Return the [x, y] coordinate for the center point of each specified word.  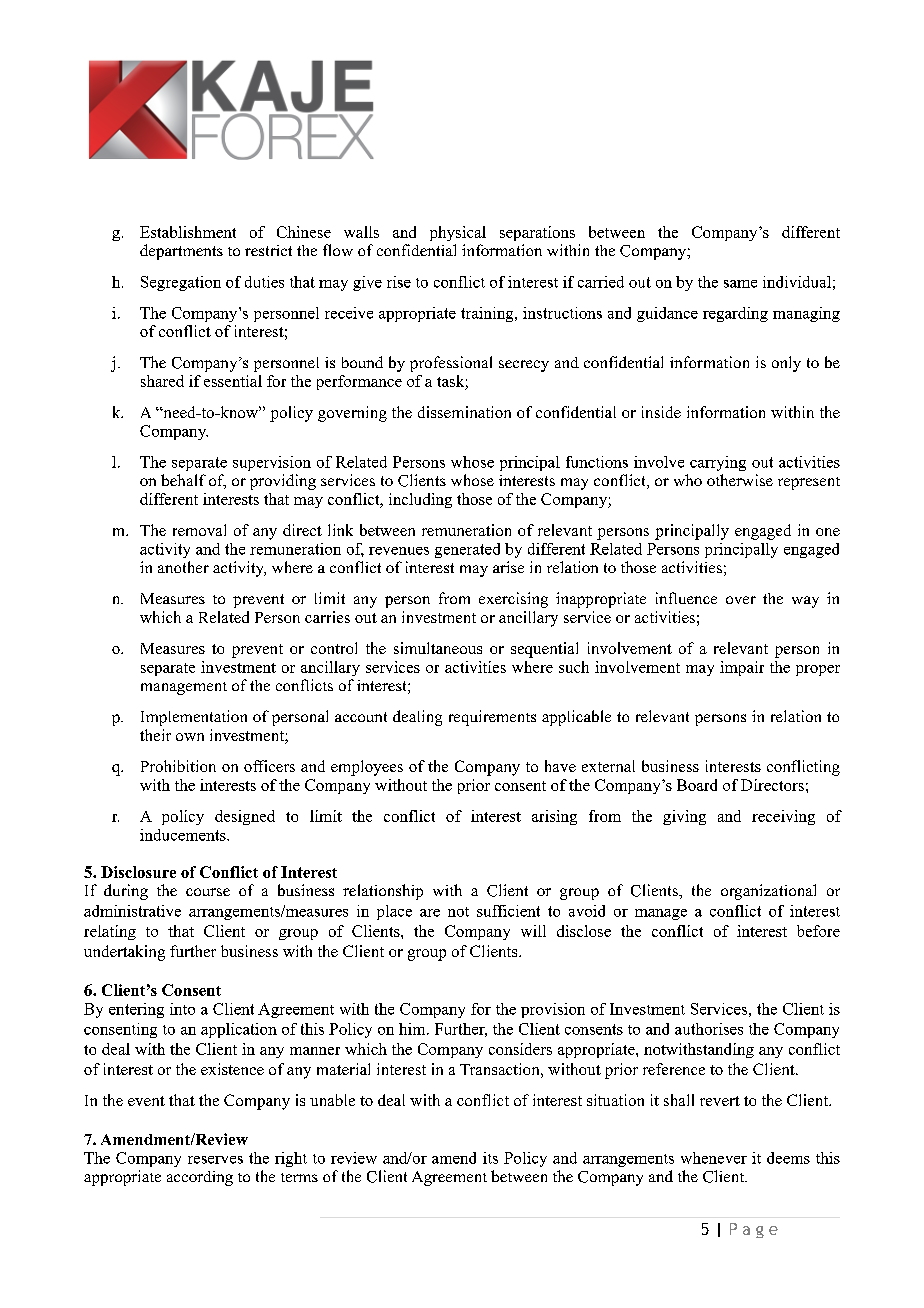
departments [181, 252]
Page [754, 1230]
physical [458, 233]
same [740, 284]
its [490, 1158]
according [200, 1178]
